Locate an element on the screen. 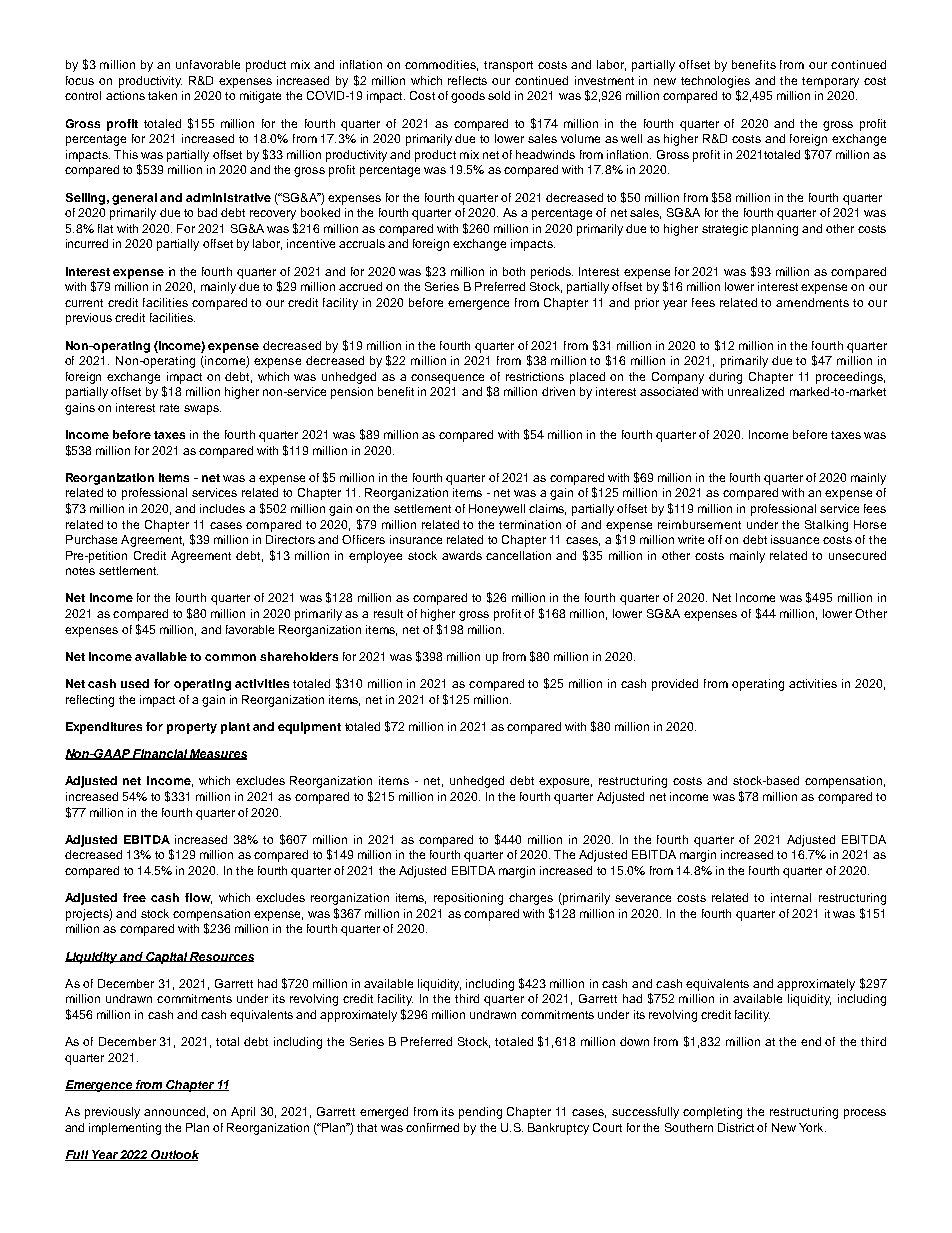  notes is located at coordinates (80, 571).
